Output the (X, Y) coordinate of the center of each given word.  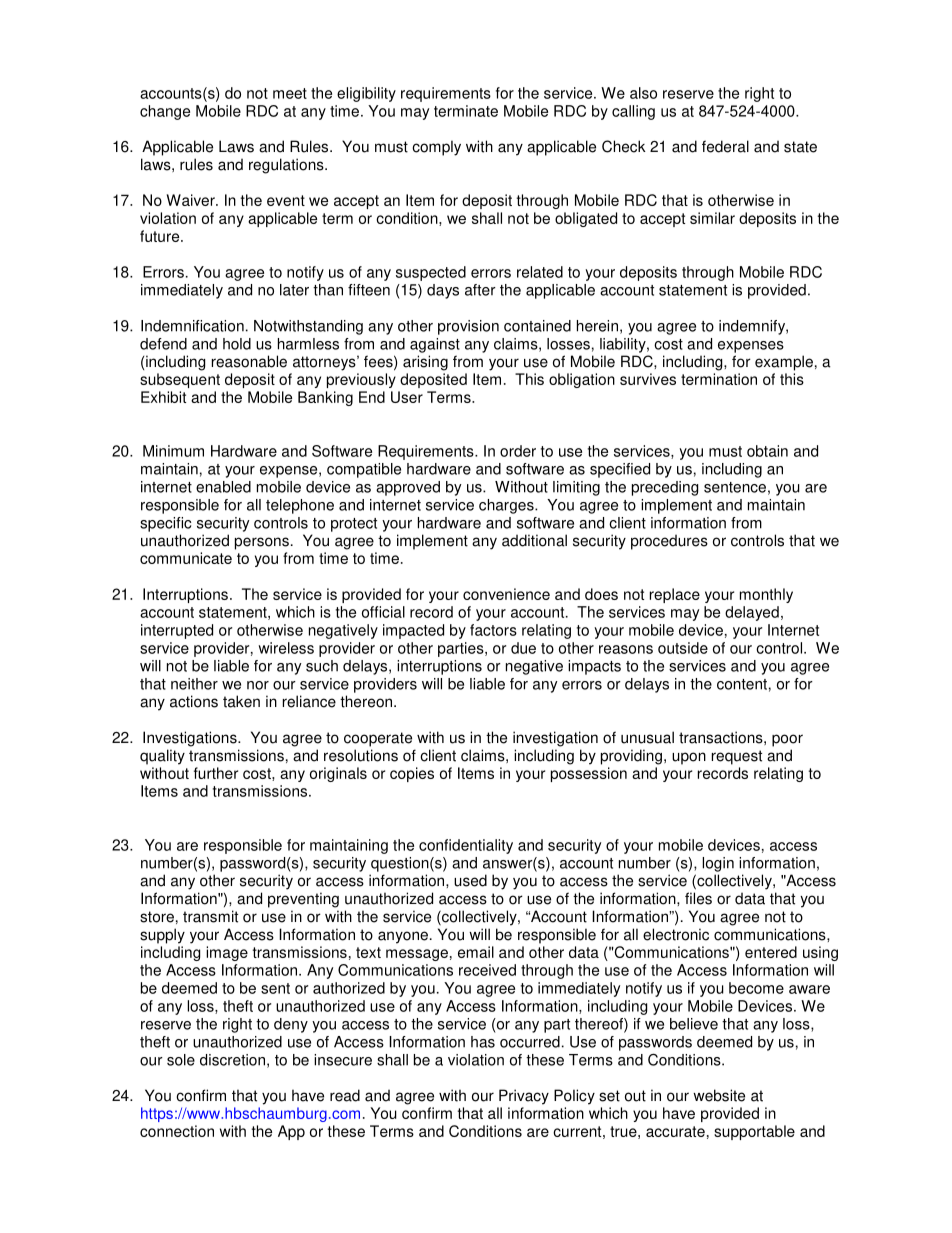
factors (493, 630)
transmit (210, 916)
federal (725, 146)
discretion (232, 1060)
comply (436, 148)
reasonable (249, 361)
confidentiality (466, 846)
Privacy (524, 1097)
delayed (752, 613)
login (718, 864)
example (784, 363)
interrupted (177, 631)
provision (468, 327)
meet (290, 93)
